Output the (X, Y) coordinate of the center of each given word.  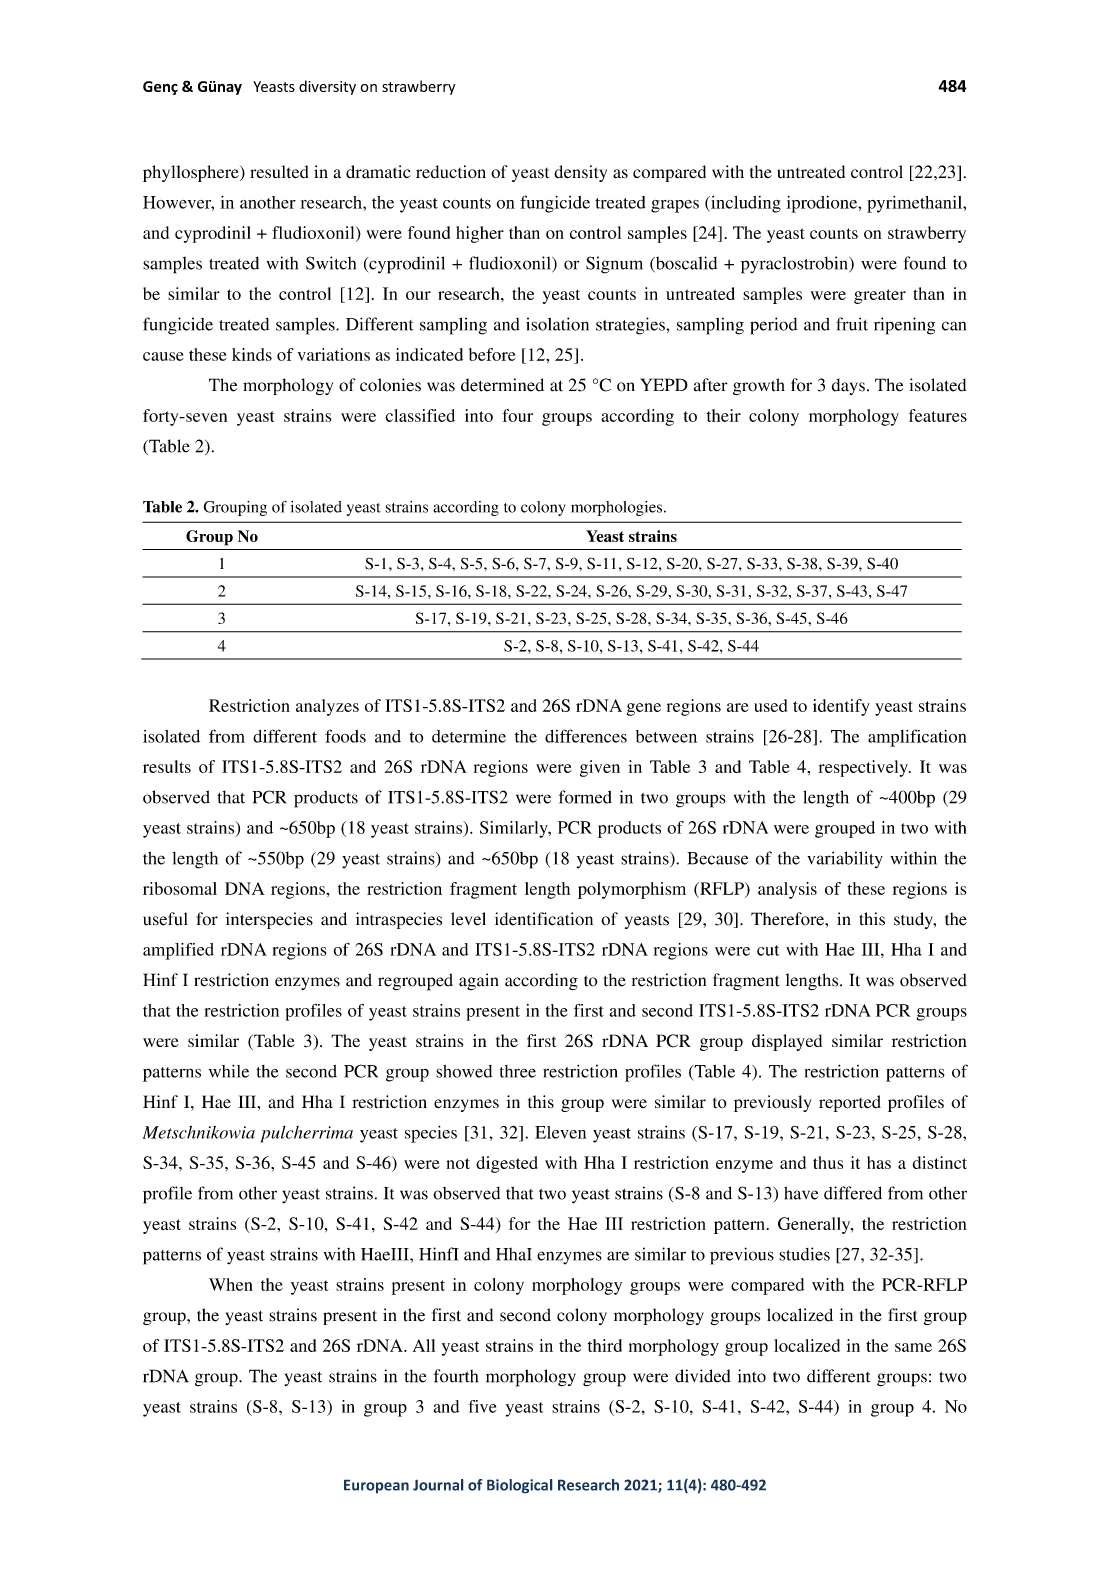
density (580, 173)
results (167, 766)
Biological (520, 1486)
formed (585, 797)
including (745, 204)
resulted (279, 172)
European (376, 1486)
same (913, 1347)
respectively (864, 768)
